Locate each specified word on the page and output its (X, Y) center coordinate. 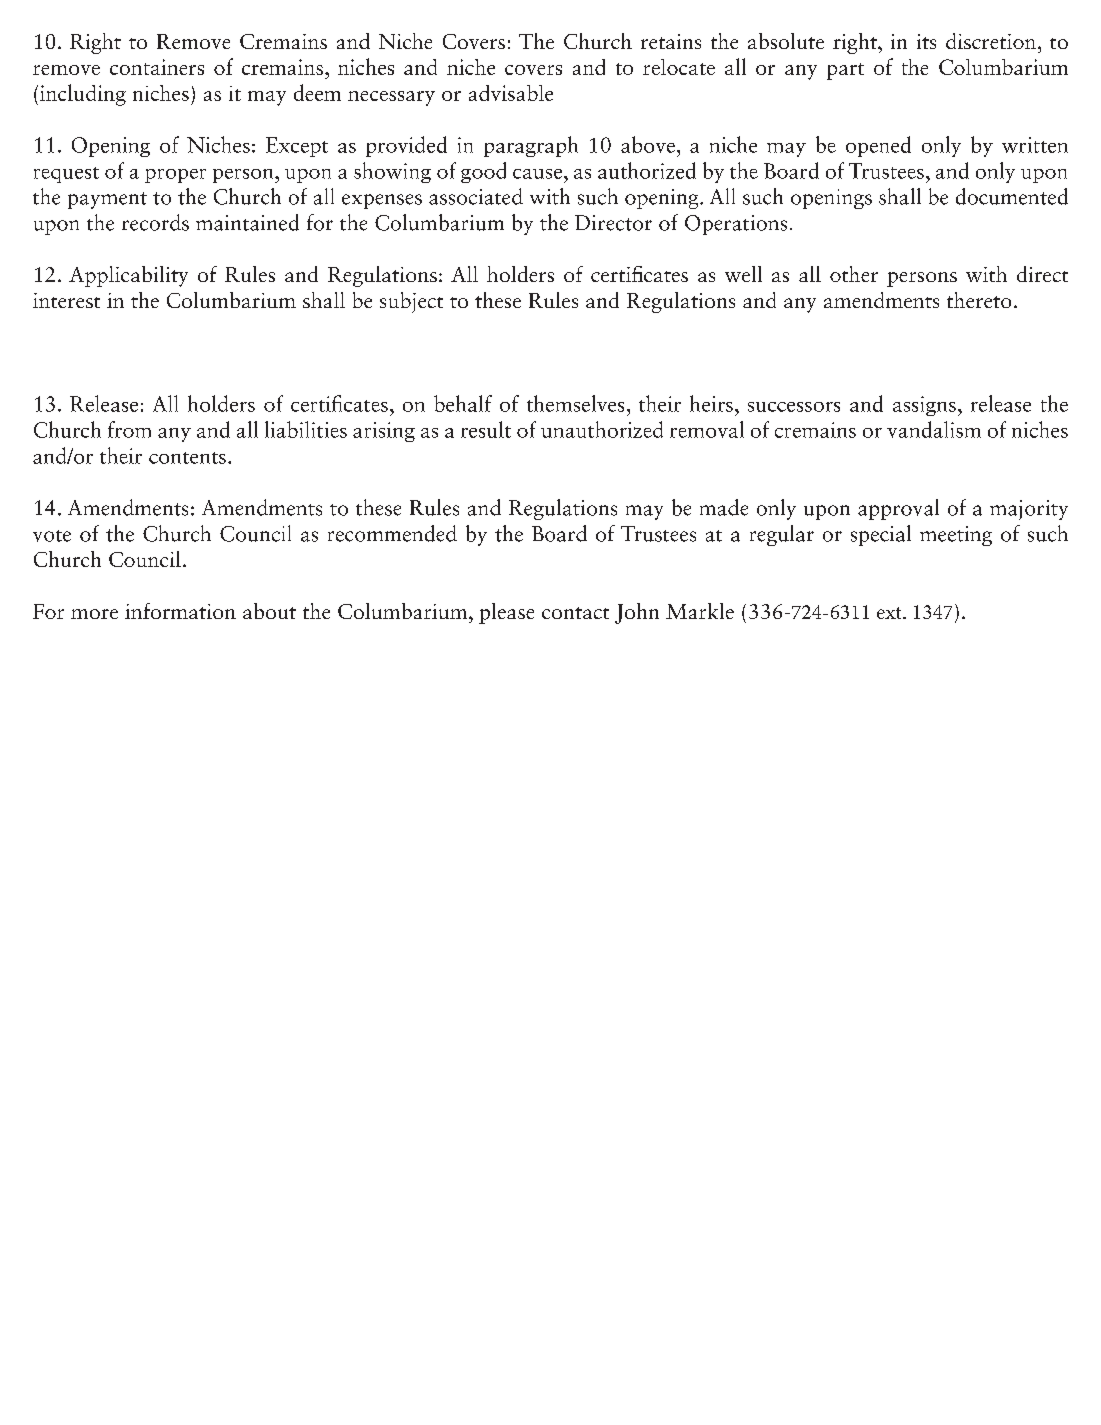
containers (157, 67)
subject (411, 302)
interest (66, 300)
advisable (511, 93)
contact (575, 613)
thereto (979, 300)
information (180, 611)
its (926, 41)
